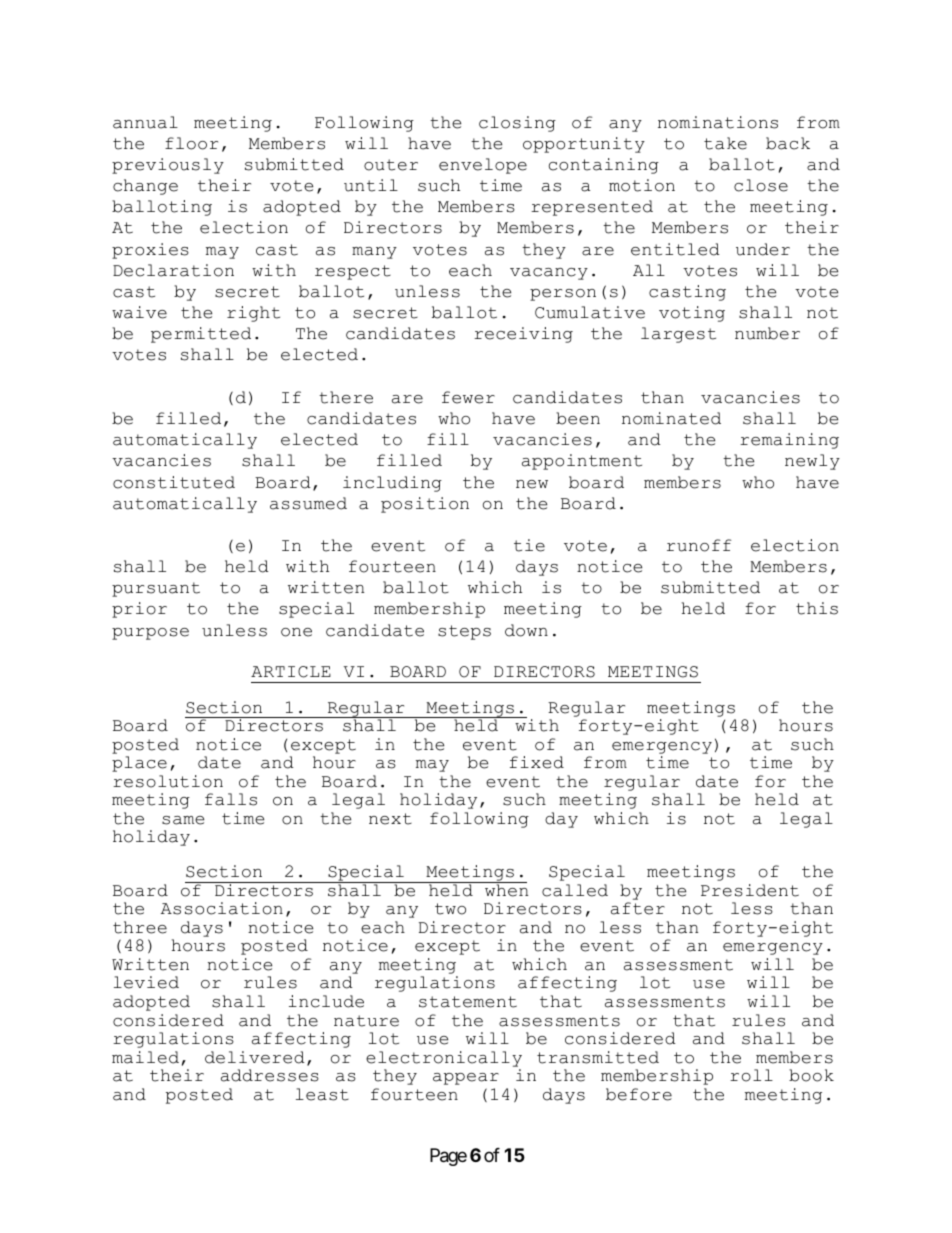  Describe the element at coordinates (156, 589) in the screenshot. I see `pursuant` at that location.
